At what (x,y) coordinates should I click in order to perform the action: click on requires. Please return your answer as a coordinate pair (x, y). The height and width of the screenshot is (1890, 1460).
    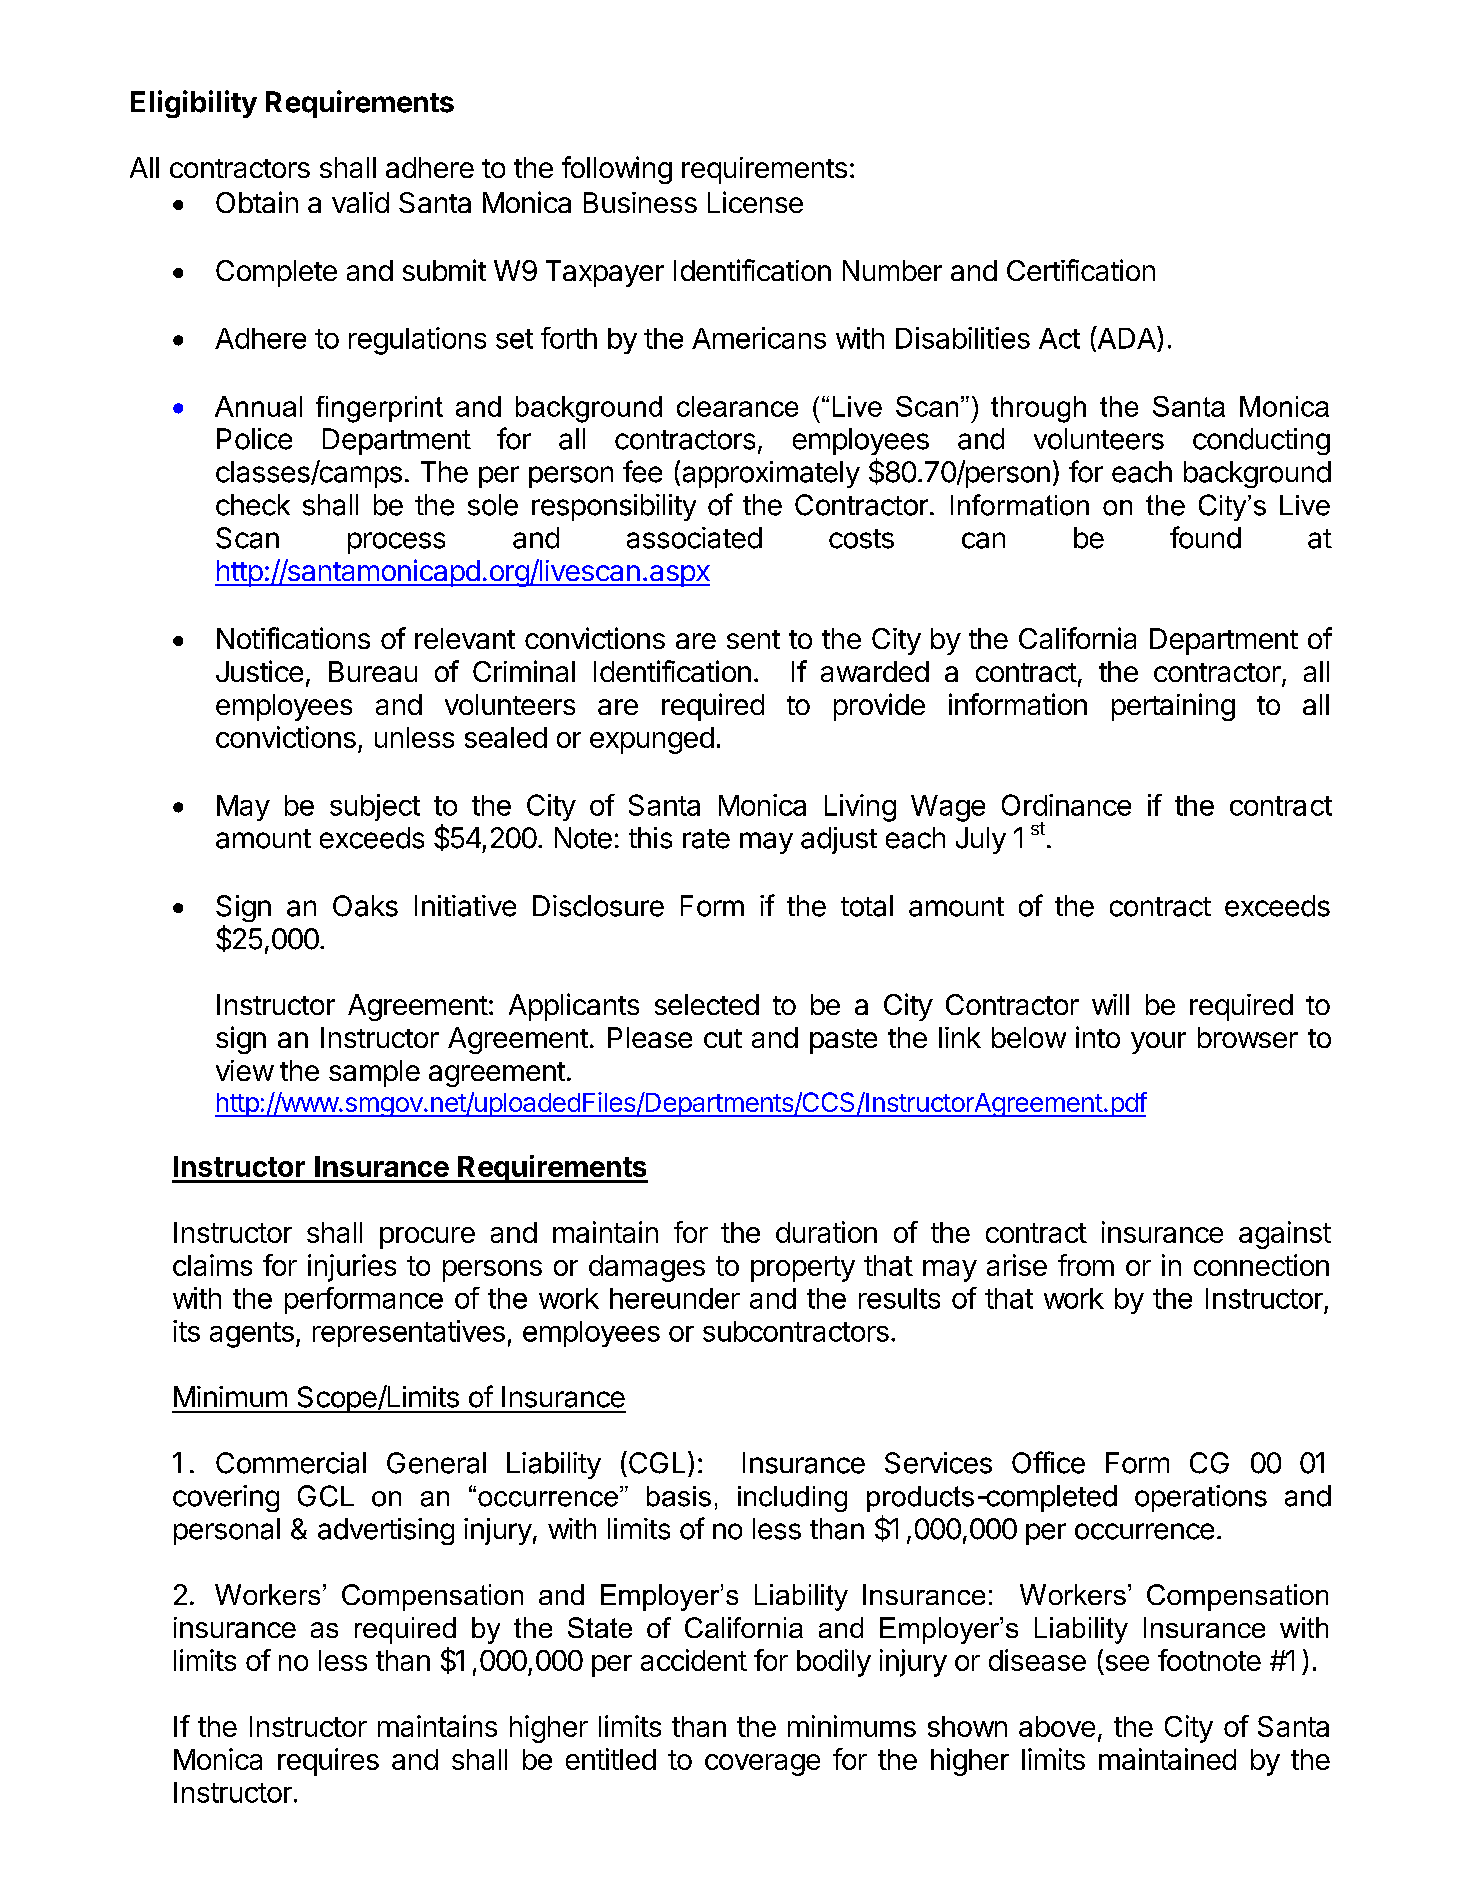
    Looking at the image, I should click on (328, 1762).
